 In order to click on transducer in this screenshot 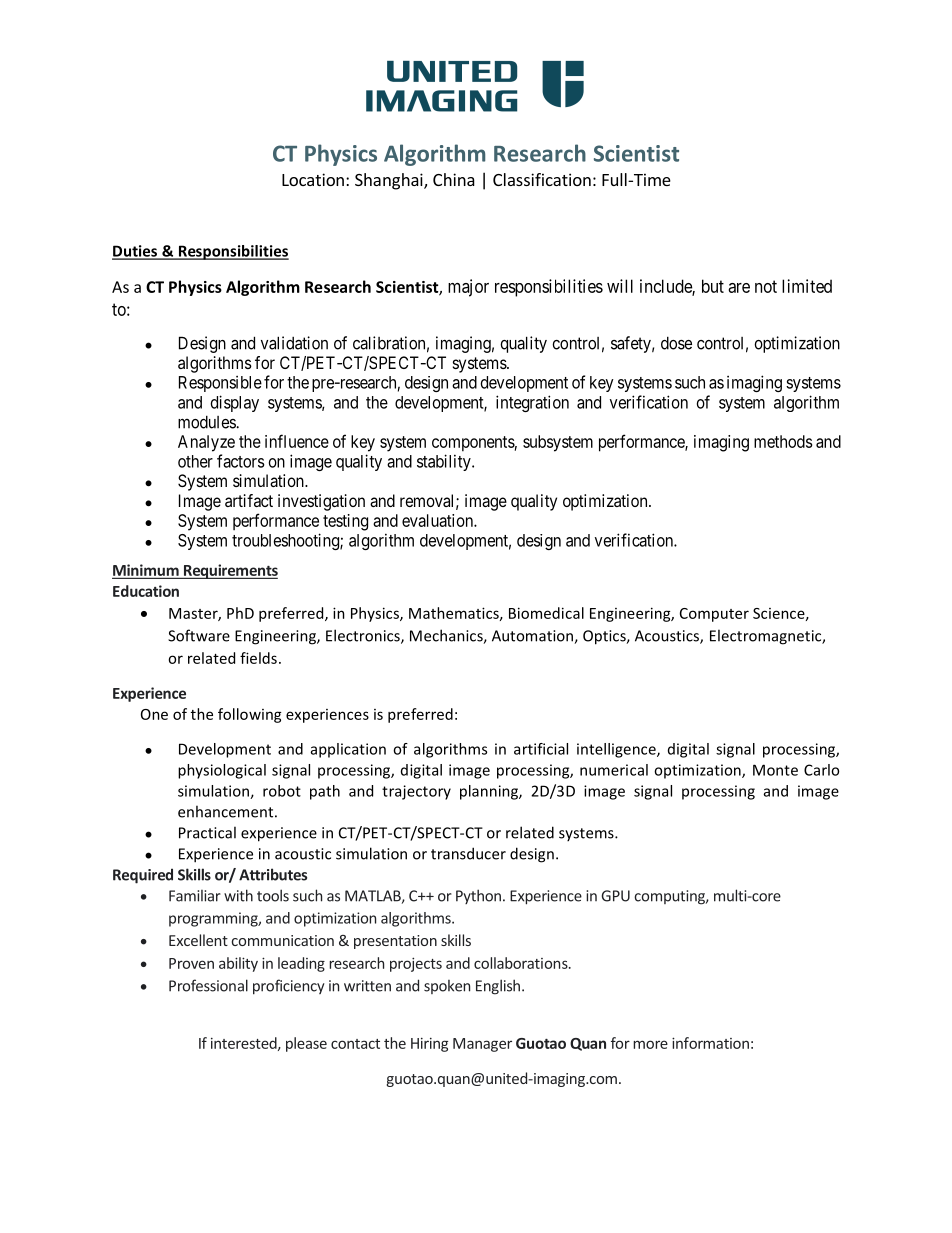, I will do `click(468, 853)`.
